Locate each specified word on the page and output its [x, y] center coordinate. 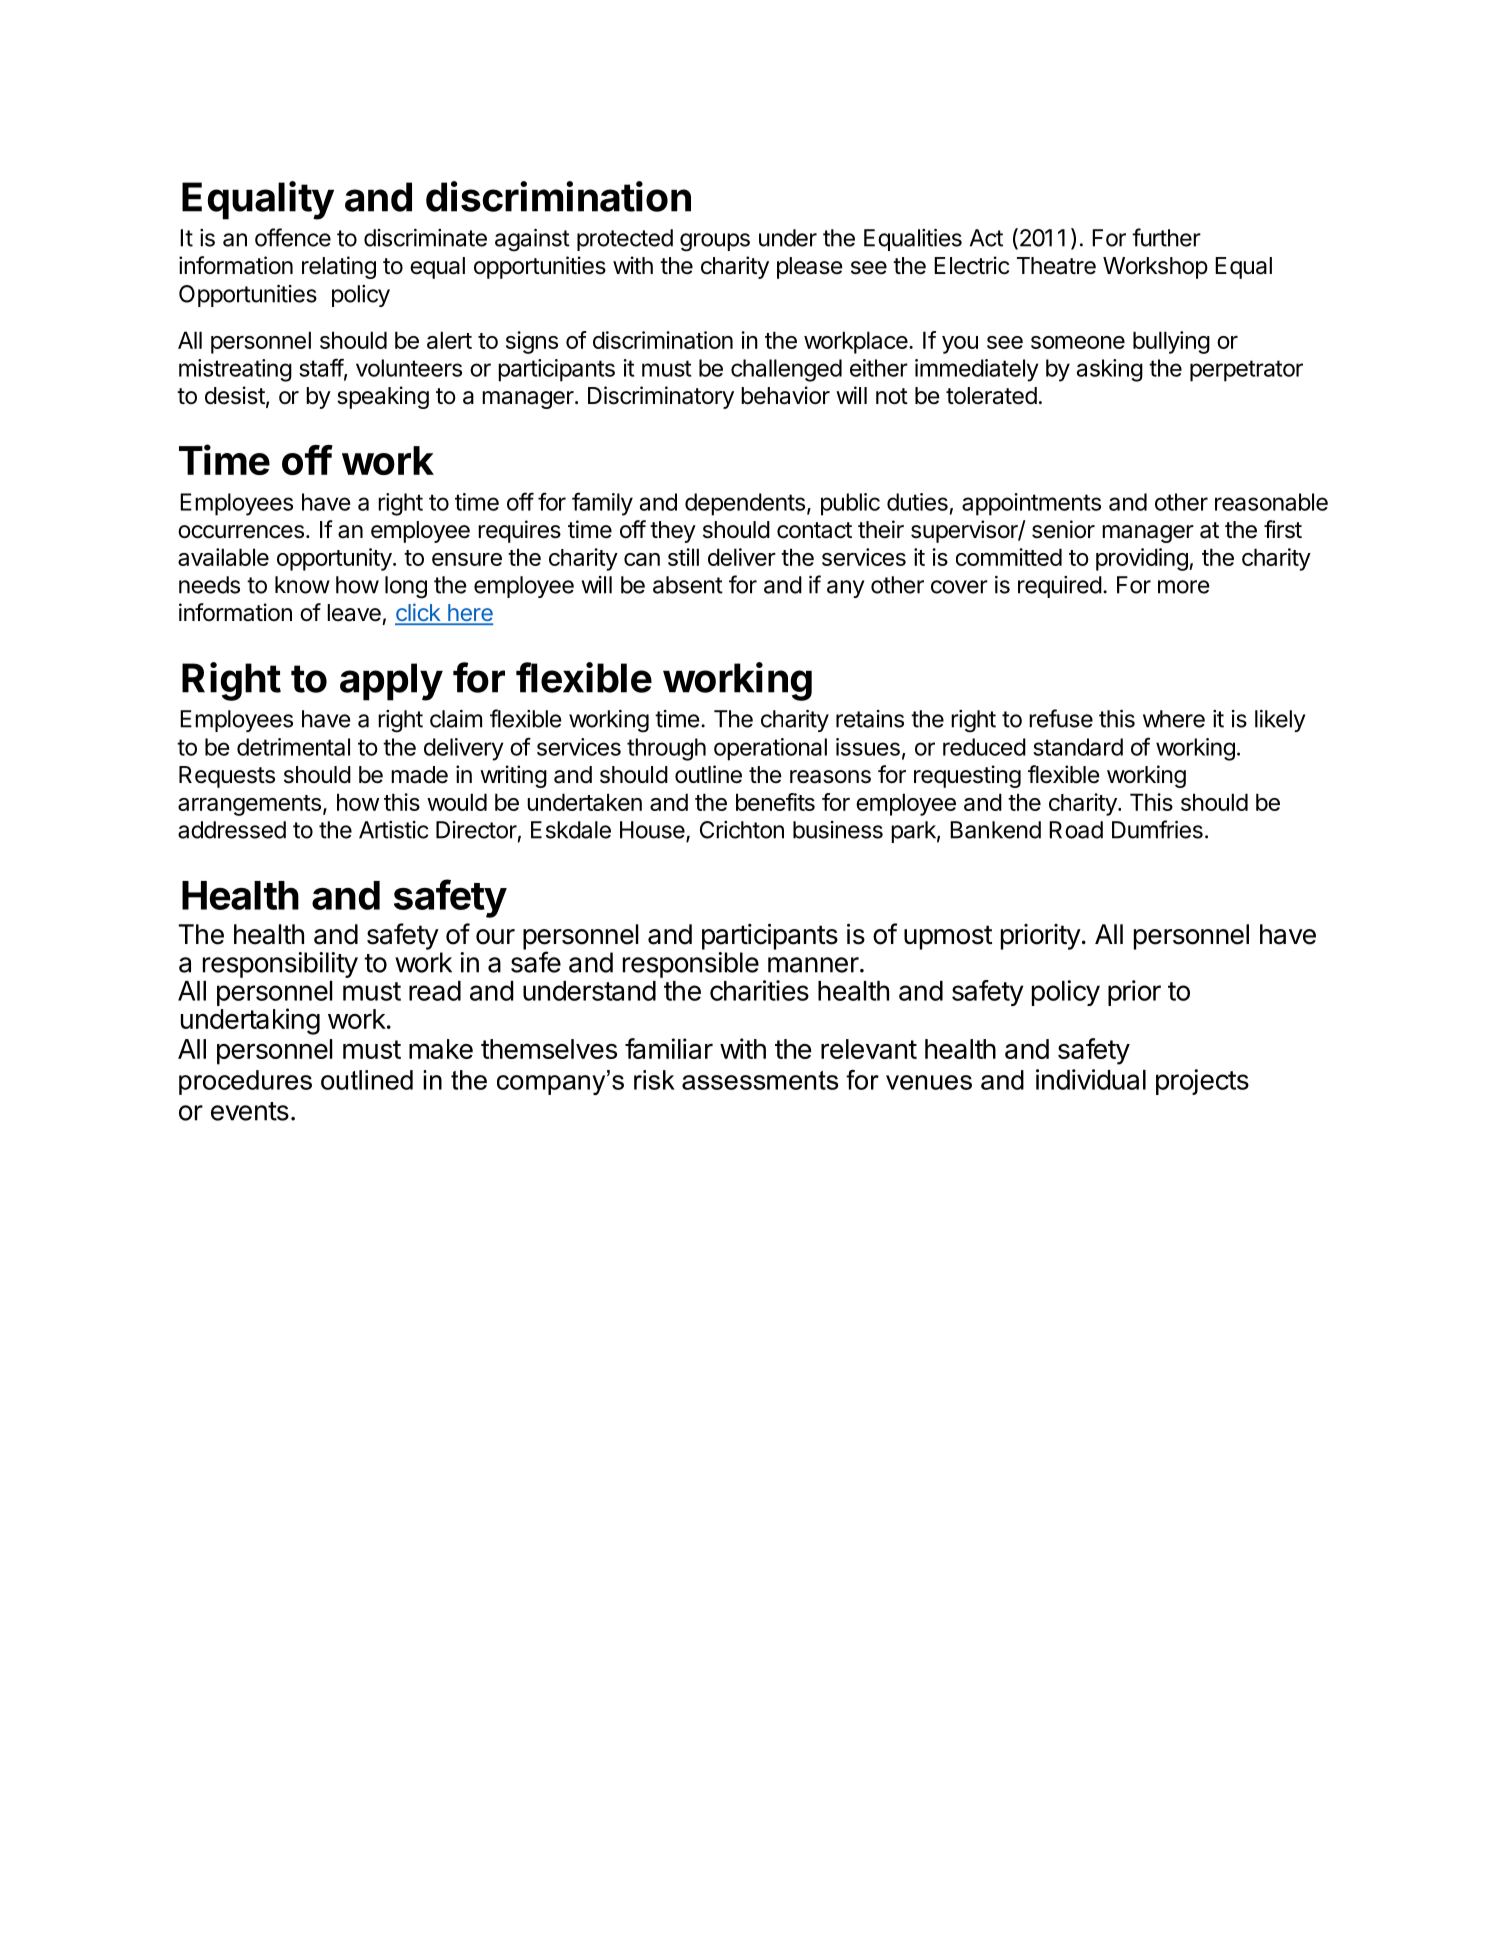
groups [715, 242]
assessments [760, 1080]
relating [339, 267]
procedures [245, 1082]
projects [1202, 1082]
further [1166, 237]
